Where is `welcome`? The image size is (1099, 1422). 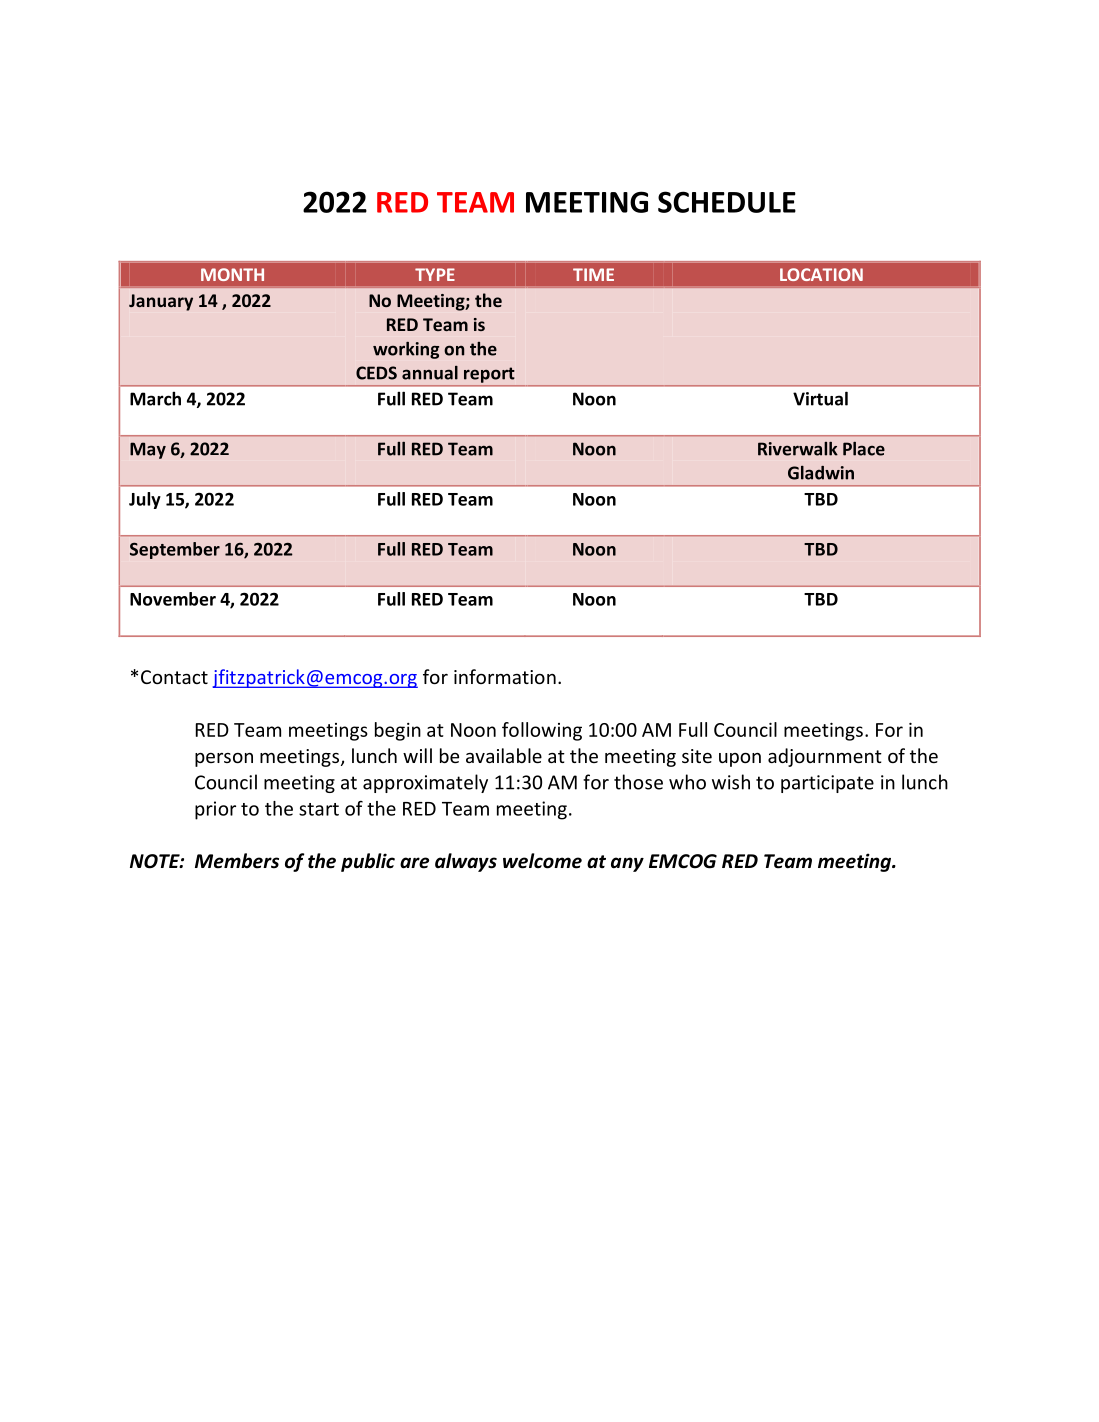
welcome is located at coordinates (542, 861).
